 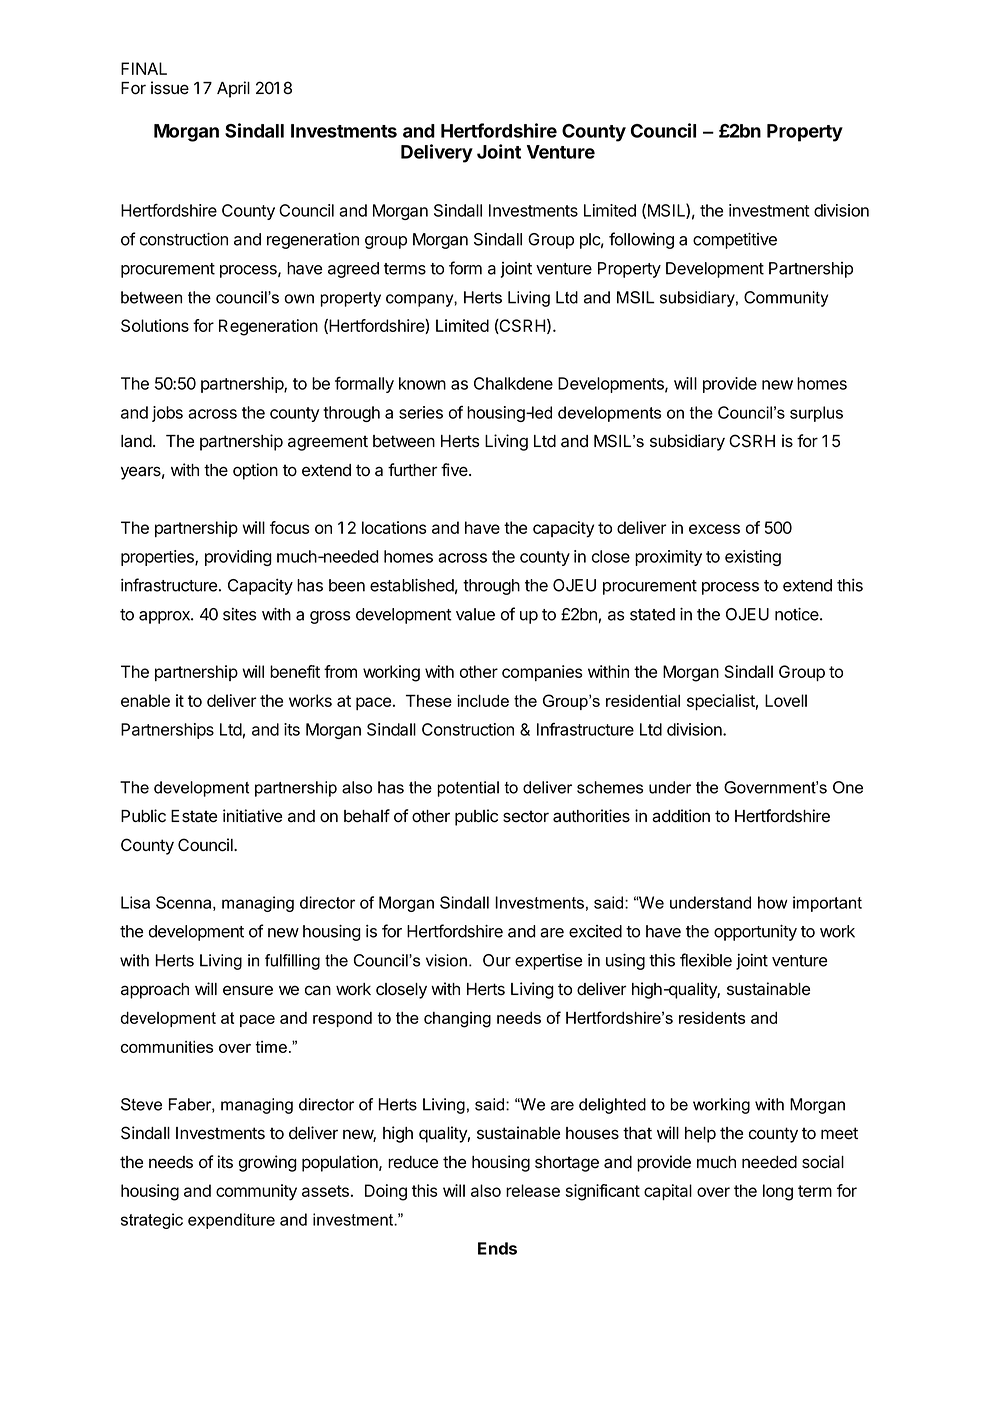 What do you see at coordinates (233, 89) in the document?
I see `April` at bounding box center [233, 89].
